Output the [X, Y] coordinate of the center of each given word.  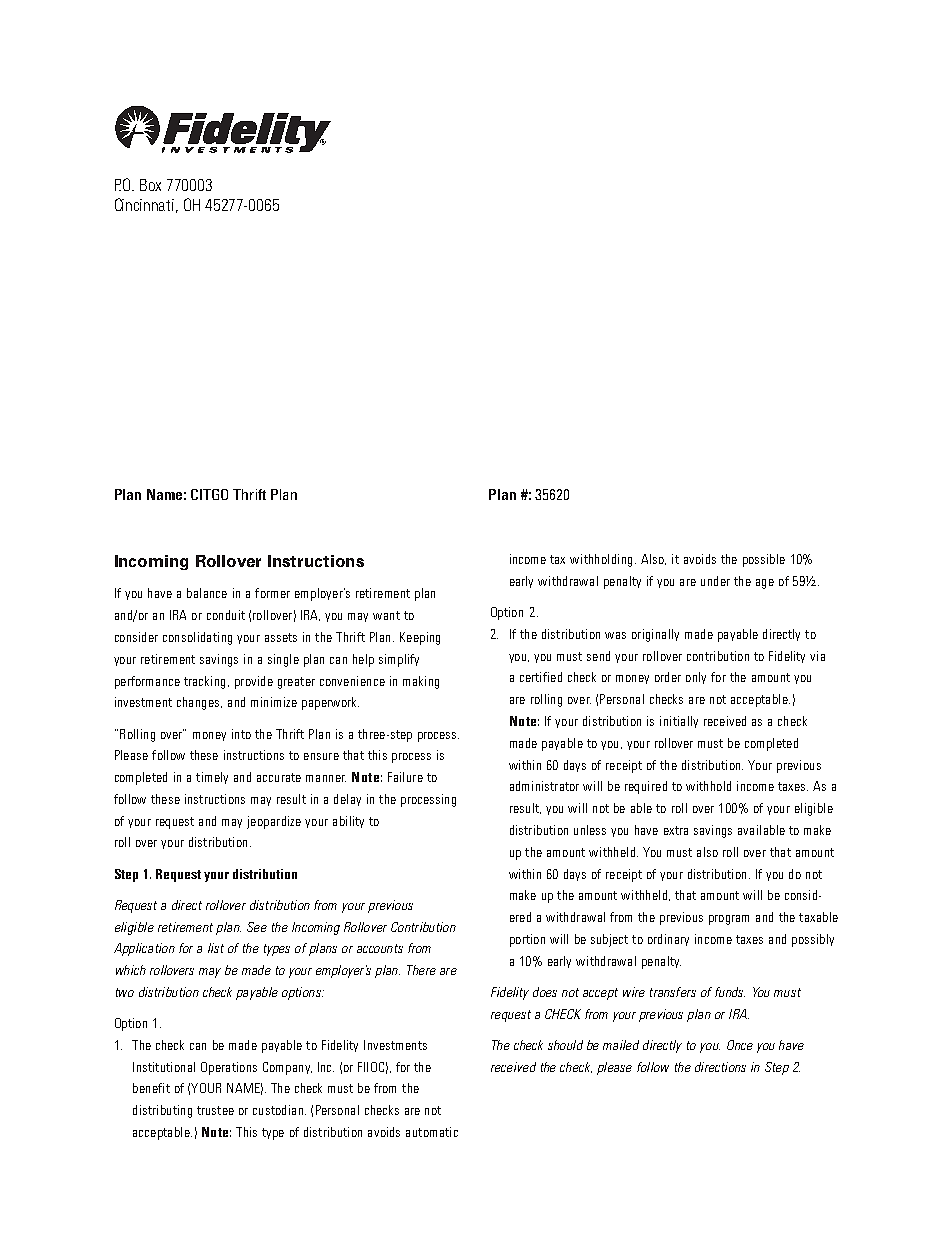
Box [150, 185]
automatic [432, 1132]
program [729, 920]
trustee [215, 1110]
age [765, 584]
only [696, 678]
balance [207, 593]
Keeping [420, 638]
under [715, 581]
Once [740, 1045]
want [386, 615]
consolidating [197, 638]
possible [764, 560]
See [257, 927]
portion [527, 940]
